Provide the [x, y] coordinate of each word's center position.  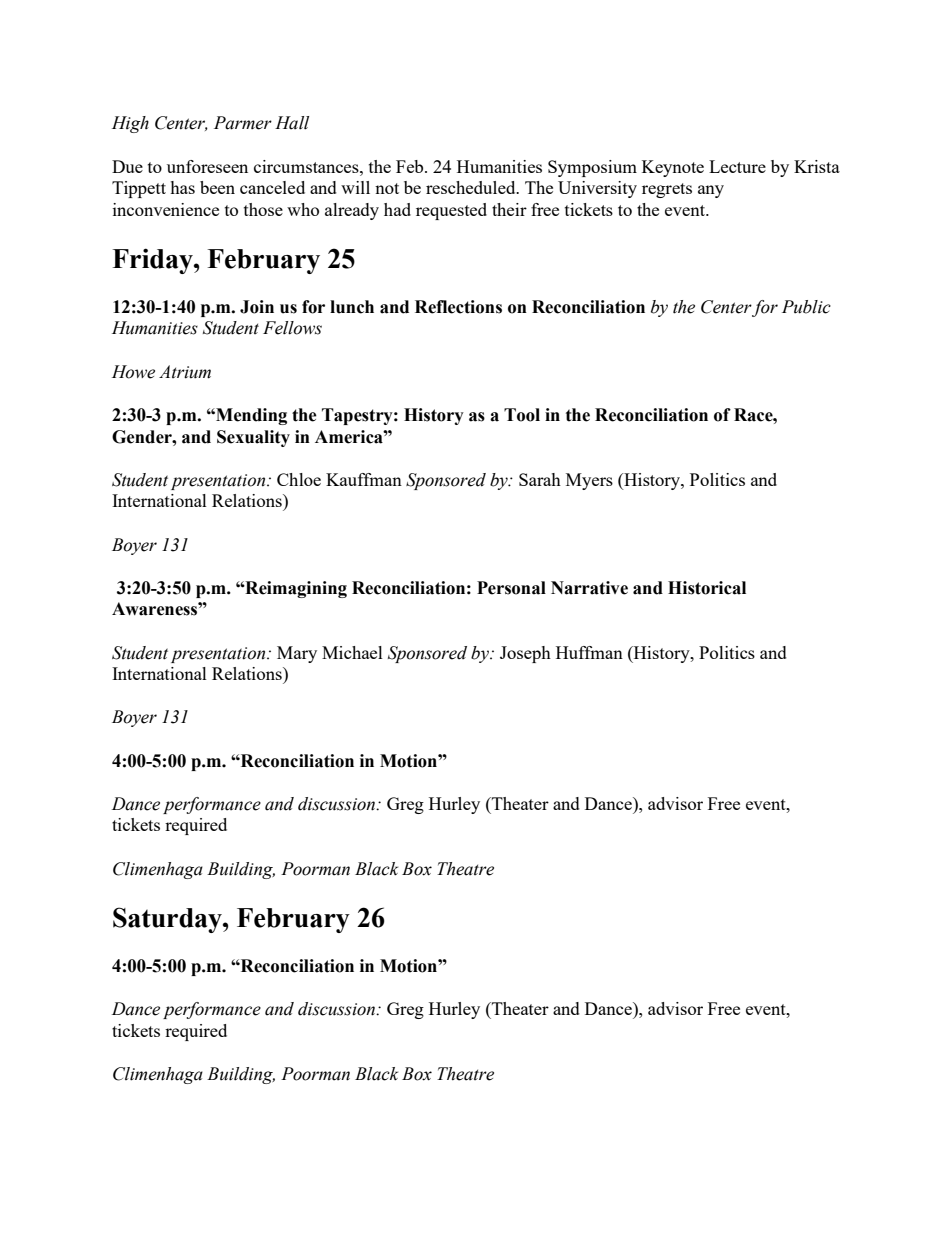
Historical [707, 588]
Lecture [737, 166]
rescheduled [472, 187]
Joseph [525, 654]
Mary [297, 654]
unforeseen [207, 166]
